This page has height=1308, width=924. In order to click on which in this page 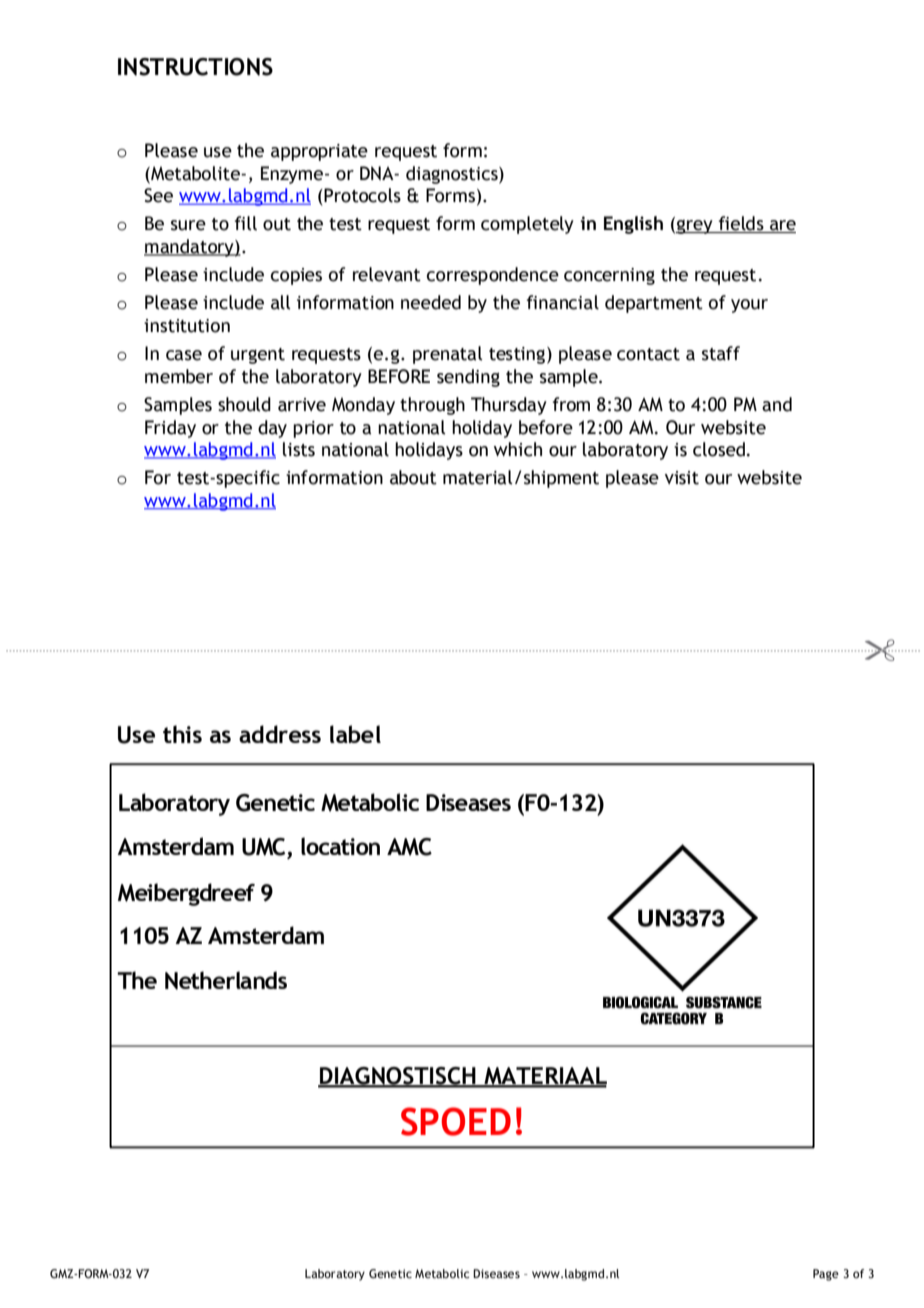, I will do `click(518, 449)`.
